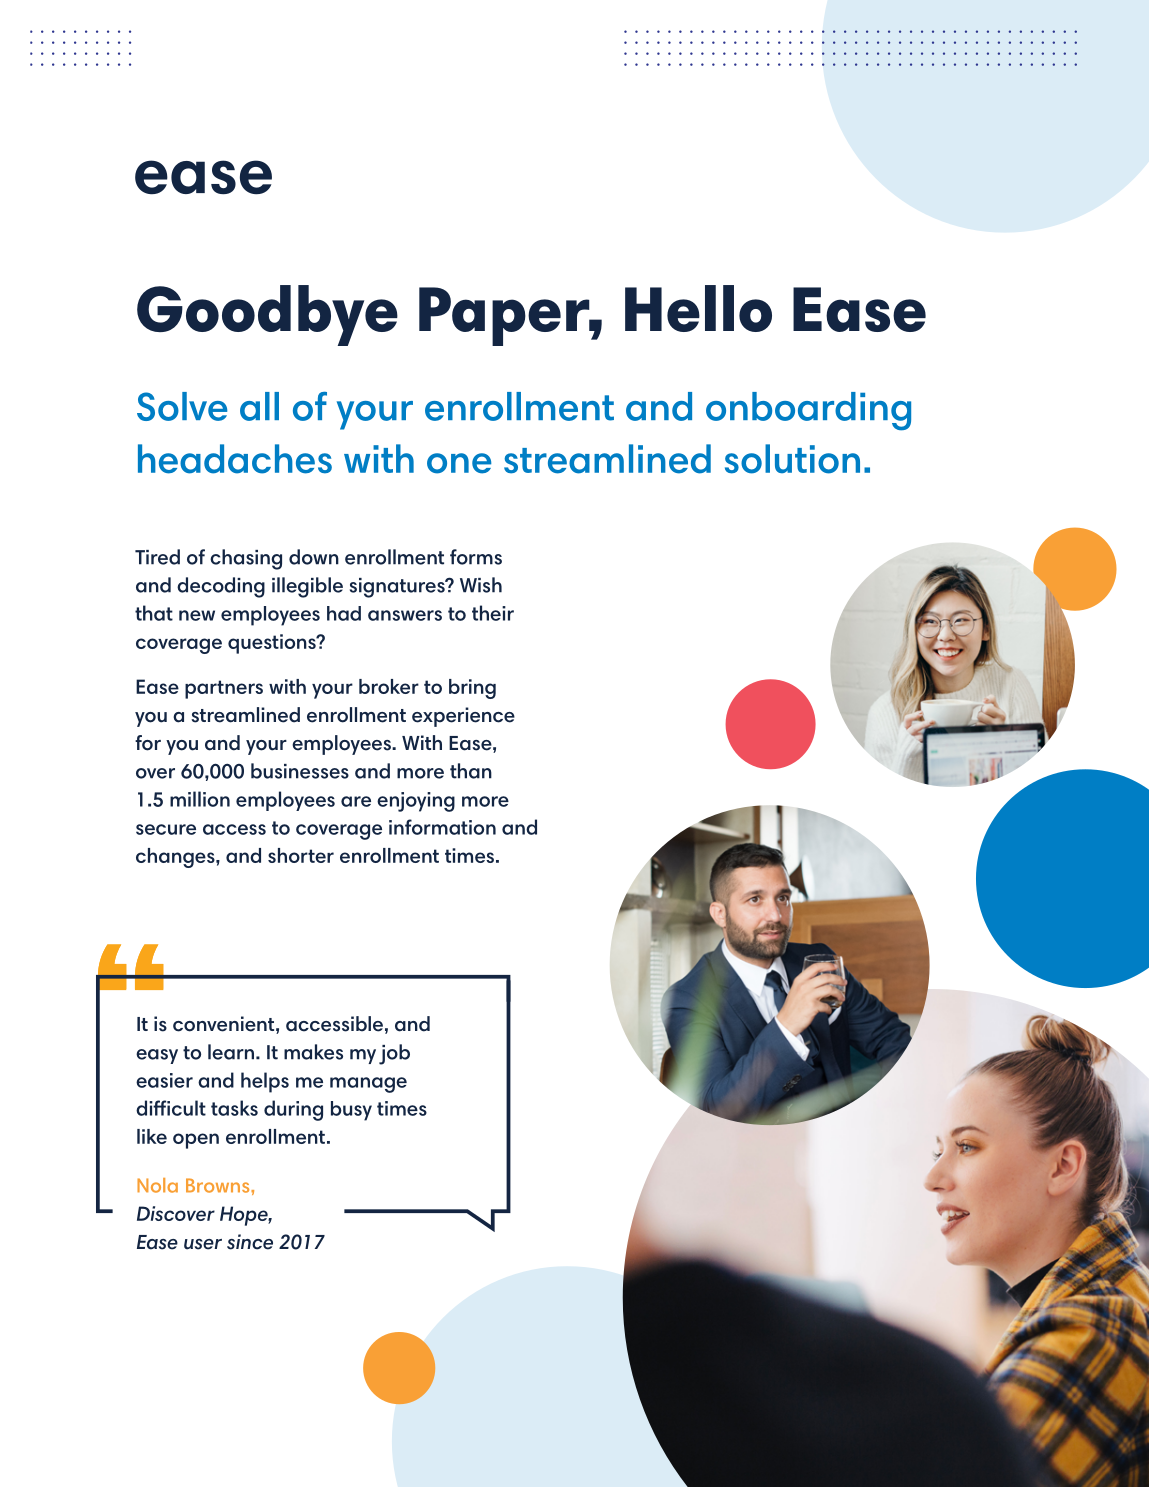 The image size is (1149, 1487). Describe the element at coordinates (698, 308) in the page. I see `Hello` at that location.
